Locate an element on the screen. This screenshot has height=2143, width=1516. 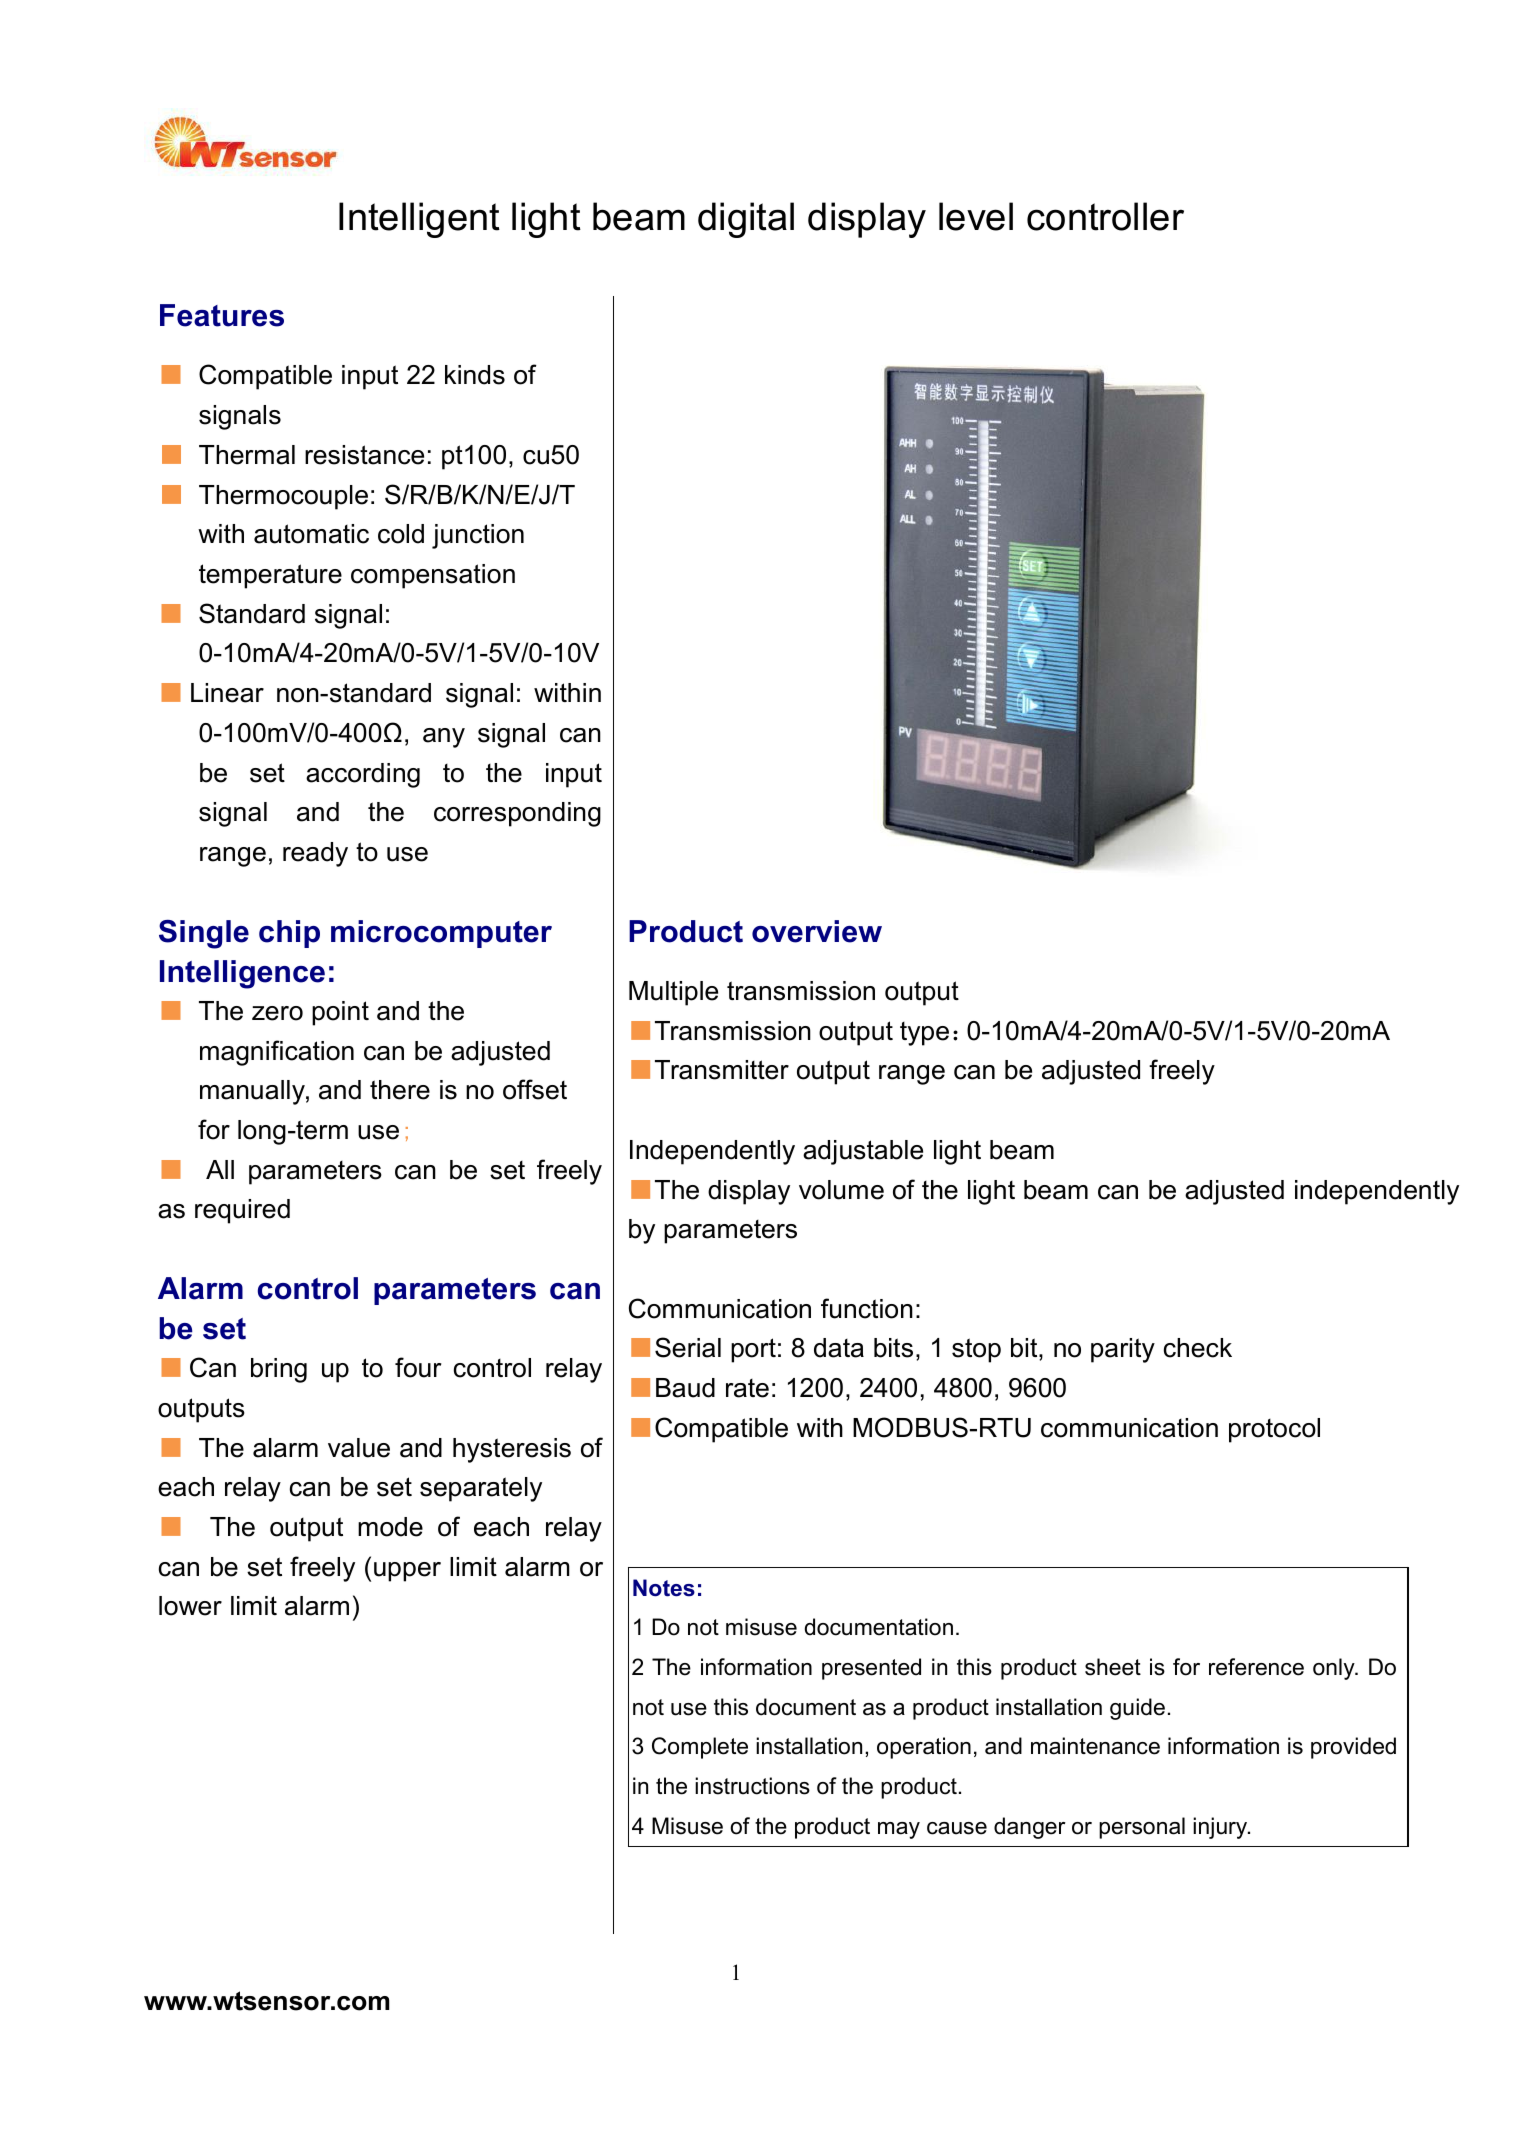
adjustable is located at coordinates (863, 1152).
